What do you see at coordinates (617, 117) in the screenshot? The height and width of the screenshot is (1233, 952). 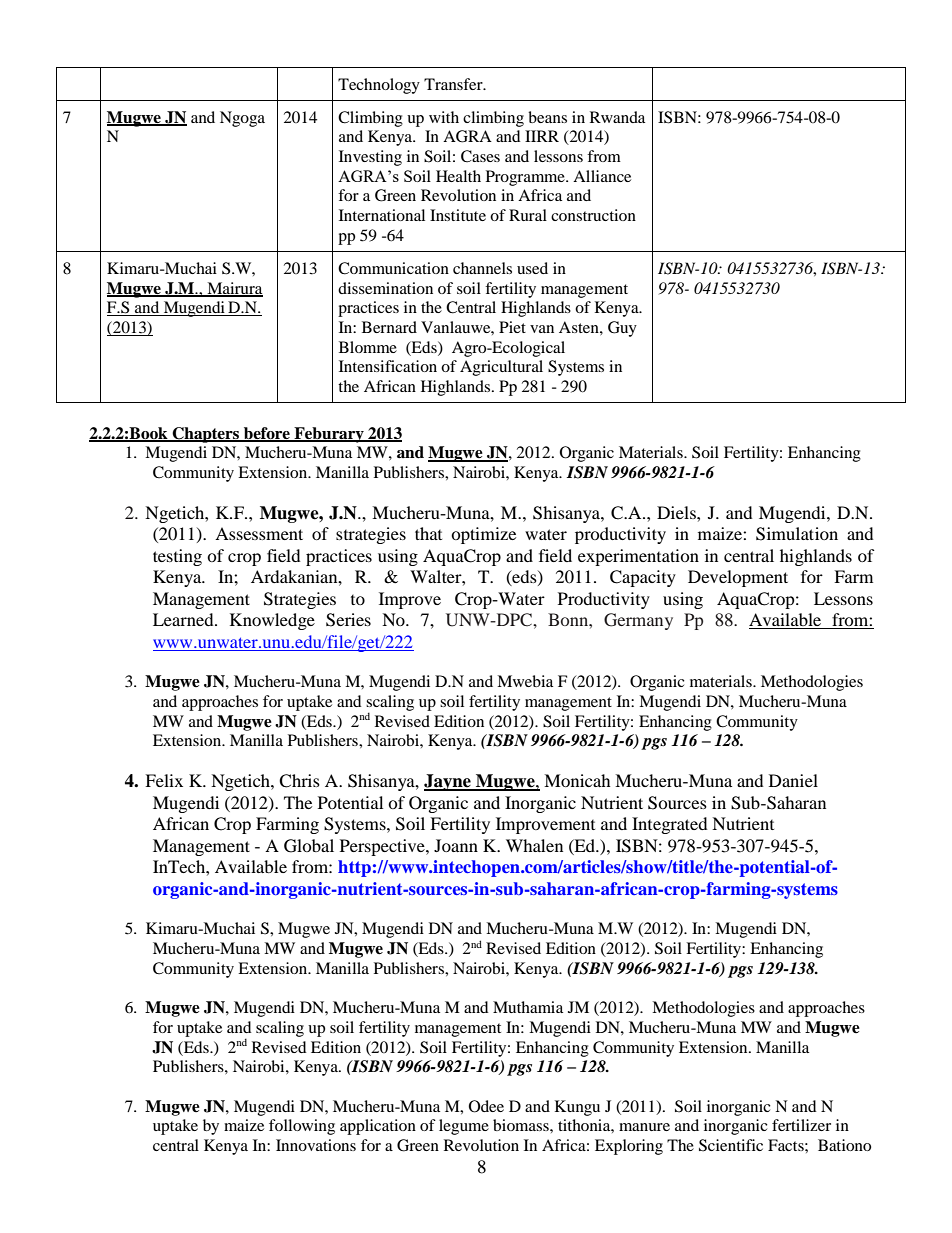 I see `Rwanda` at bounding box center [617, 117].
